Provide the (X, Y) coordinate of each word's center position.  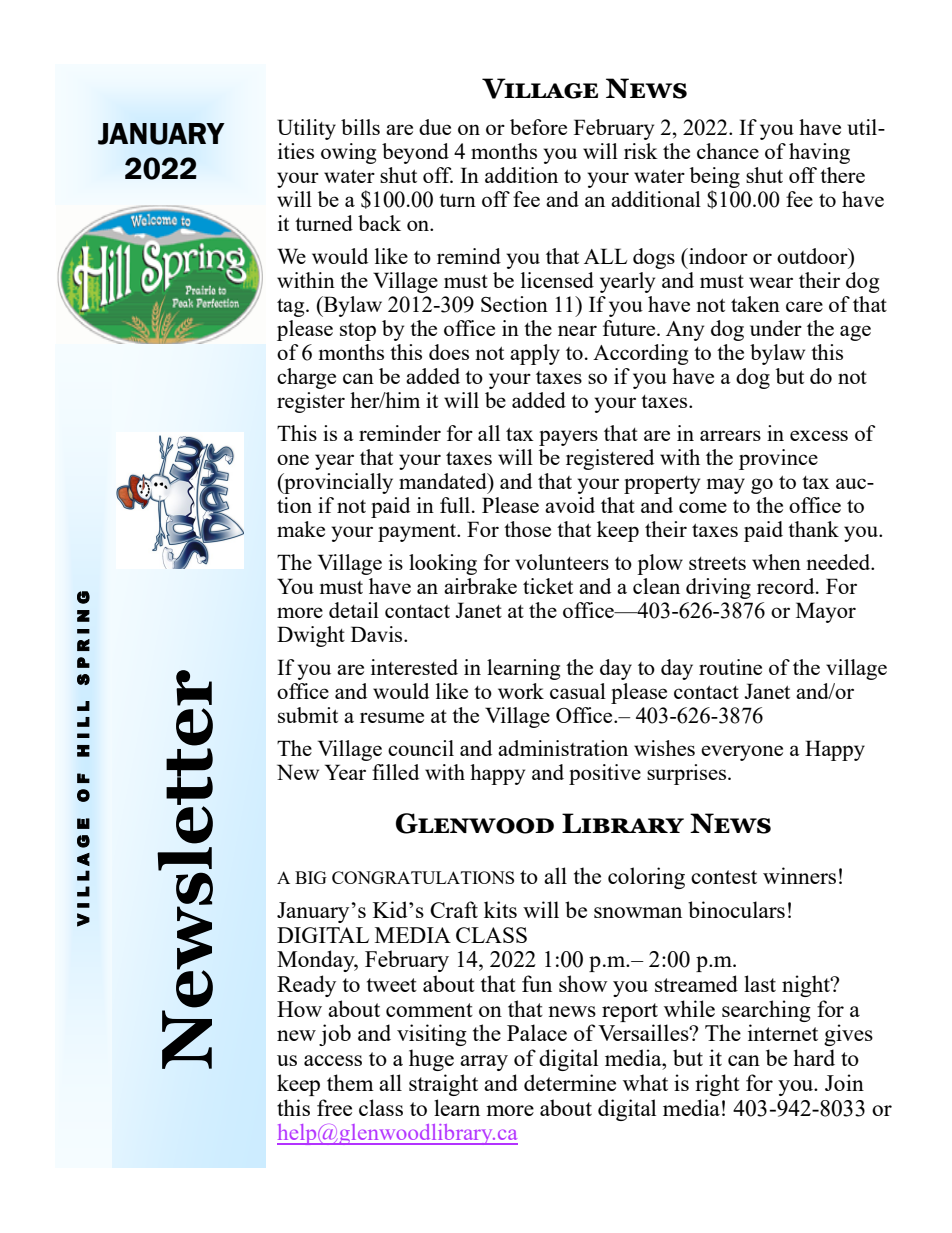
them (350, 1082)
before (538, 127)
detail (354, 610)
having (819, 153)
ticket (548, 586)
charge (306, 378)
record (787, 586)
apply (535, 354)
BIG (311, 877)
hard (814, 1057)
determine (570, 1082)
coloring (646, 878)
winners (799, 875)
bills (360, 127)
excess (819, 435)
